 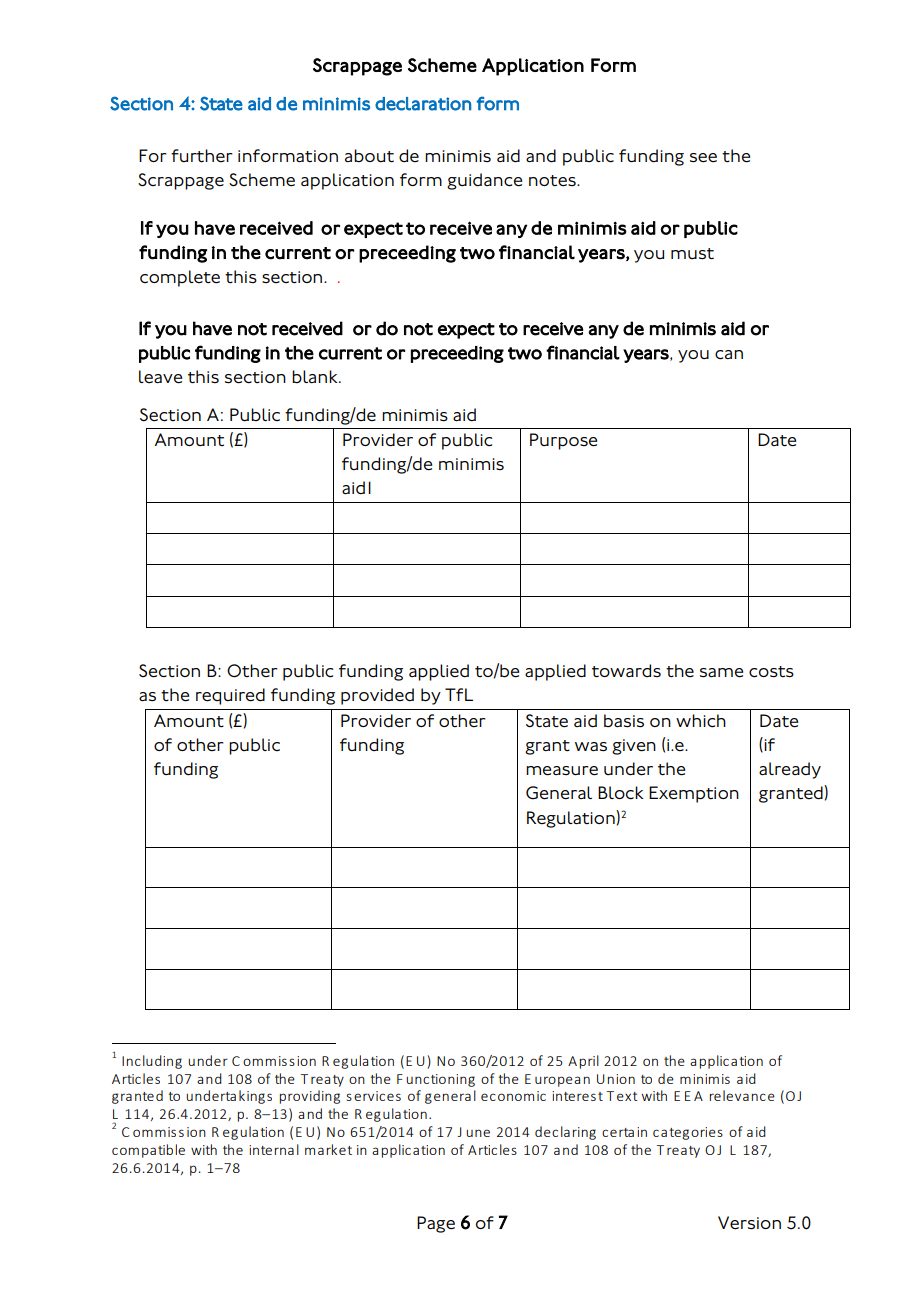 What do you see at coordinates (563, 441) in the page?
I see `Purpose` at bounding box center [563, 441].
